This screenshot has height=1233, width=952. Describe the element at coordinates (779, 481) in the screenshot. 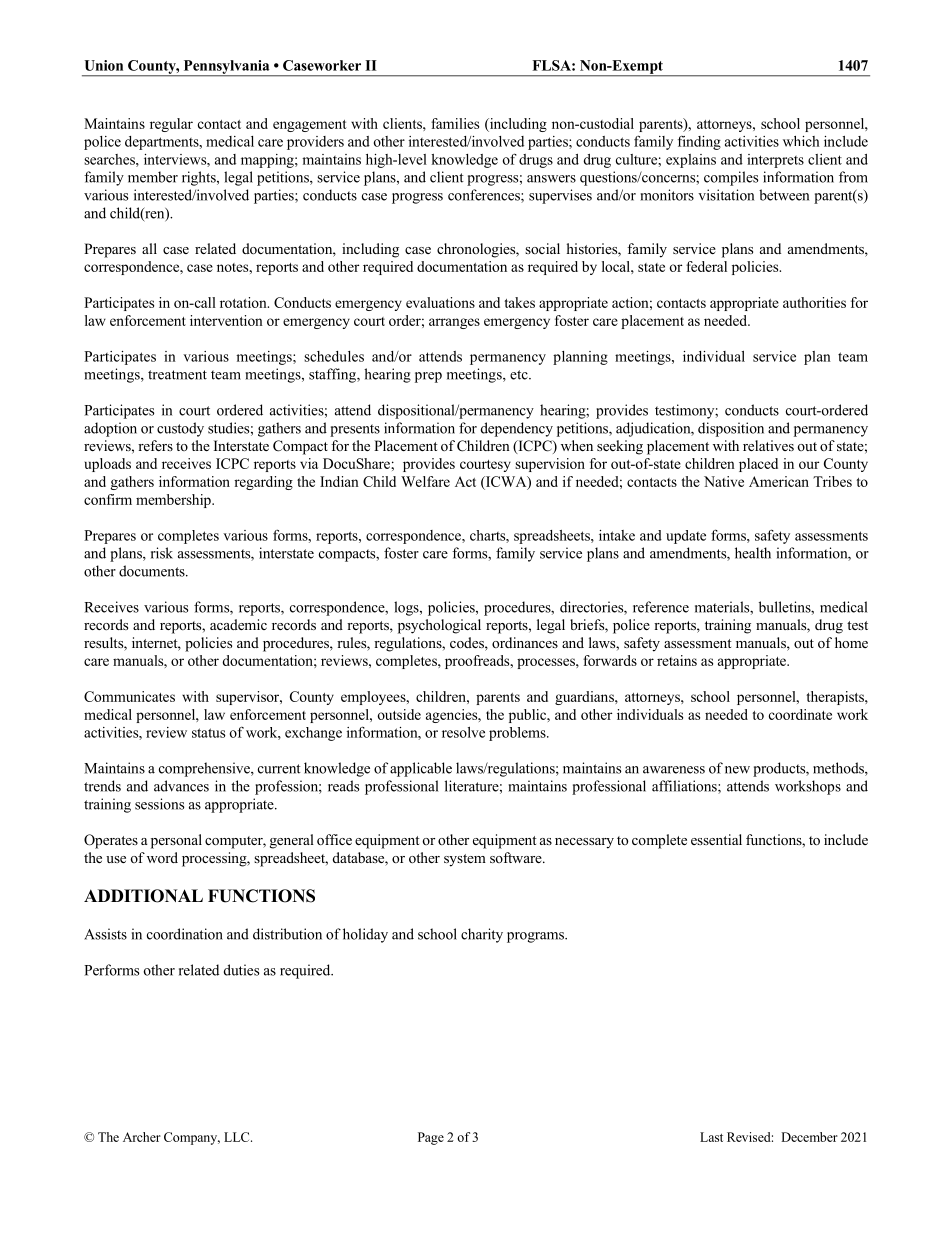

I see `American` at that location.
